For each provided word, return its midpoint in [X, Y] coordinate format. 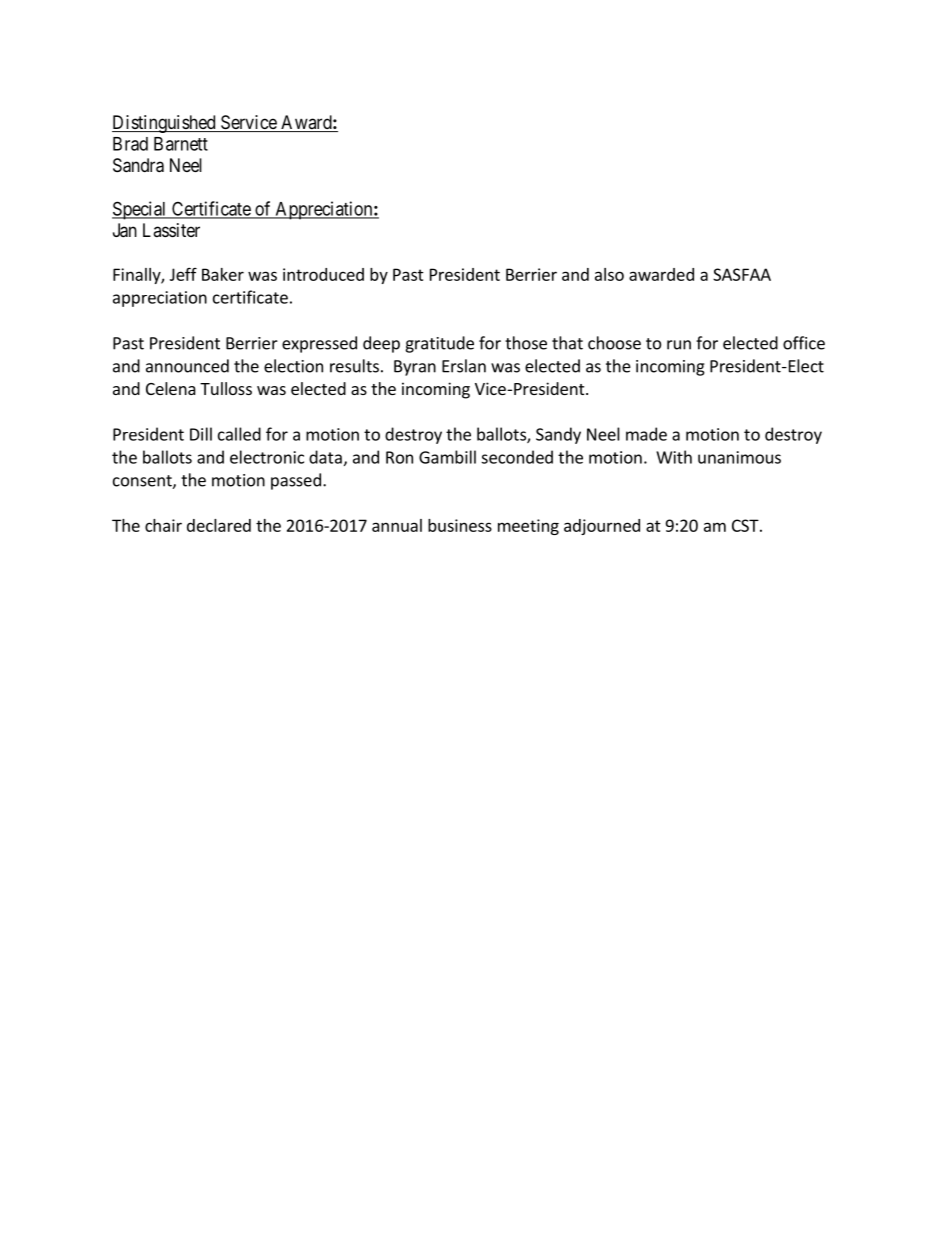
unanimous [739, 457]
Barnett [181, 144]
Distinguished [165, 124]
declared [219, 525]
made [646, 434]
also [609, 274]
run [679, 345]
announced [187, 366]
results [354, 366]
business [460, 525]
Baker [223, 274]
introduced [323, 274]
